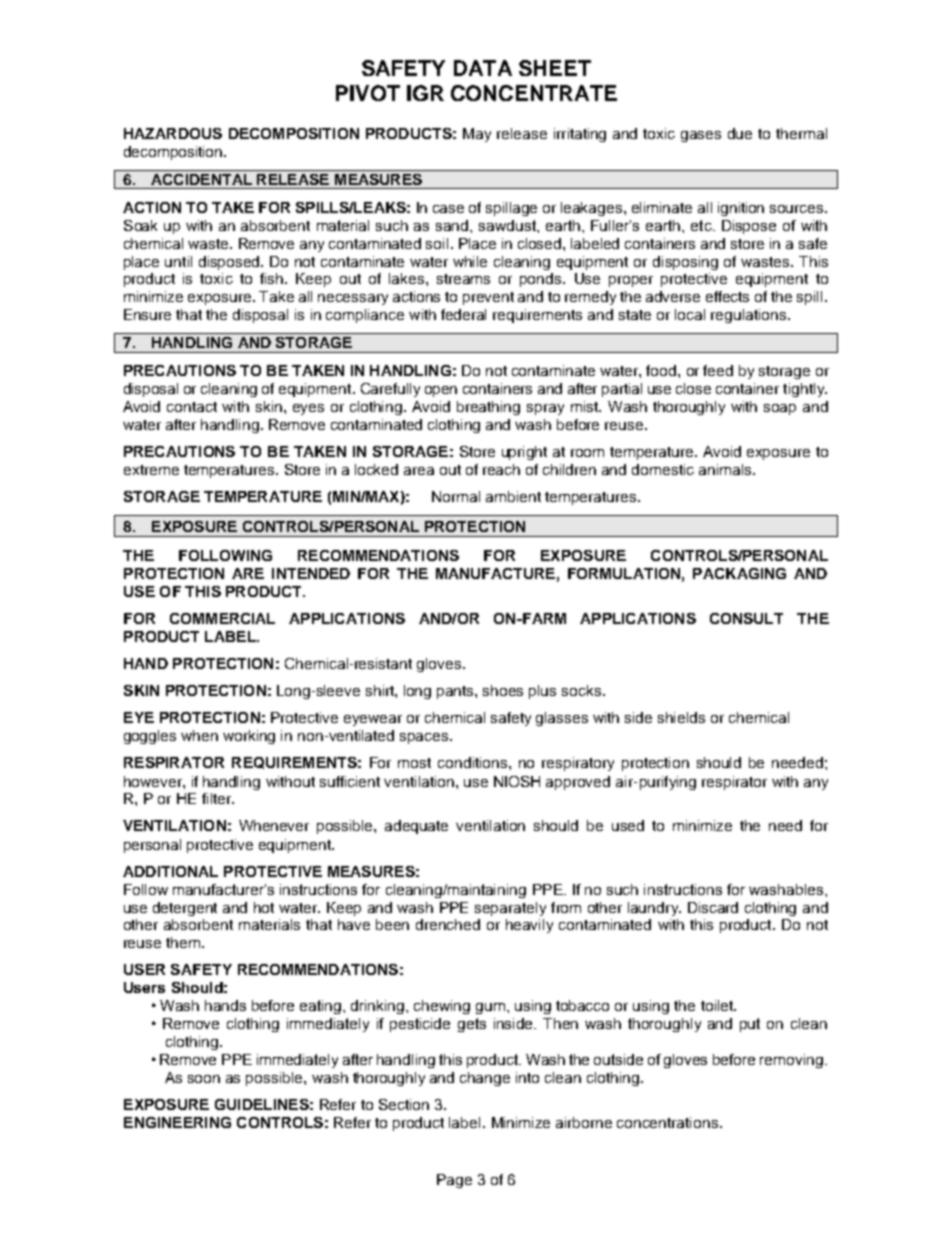  I want to click on May, so click(477, 135).
